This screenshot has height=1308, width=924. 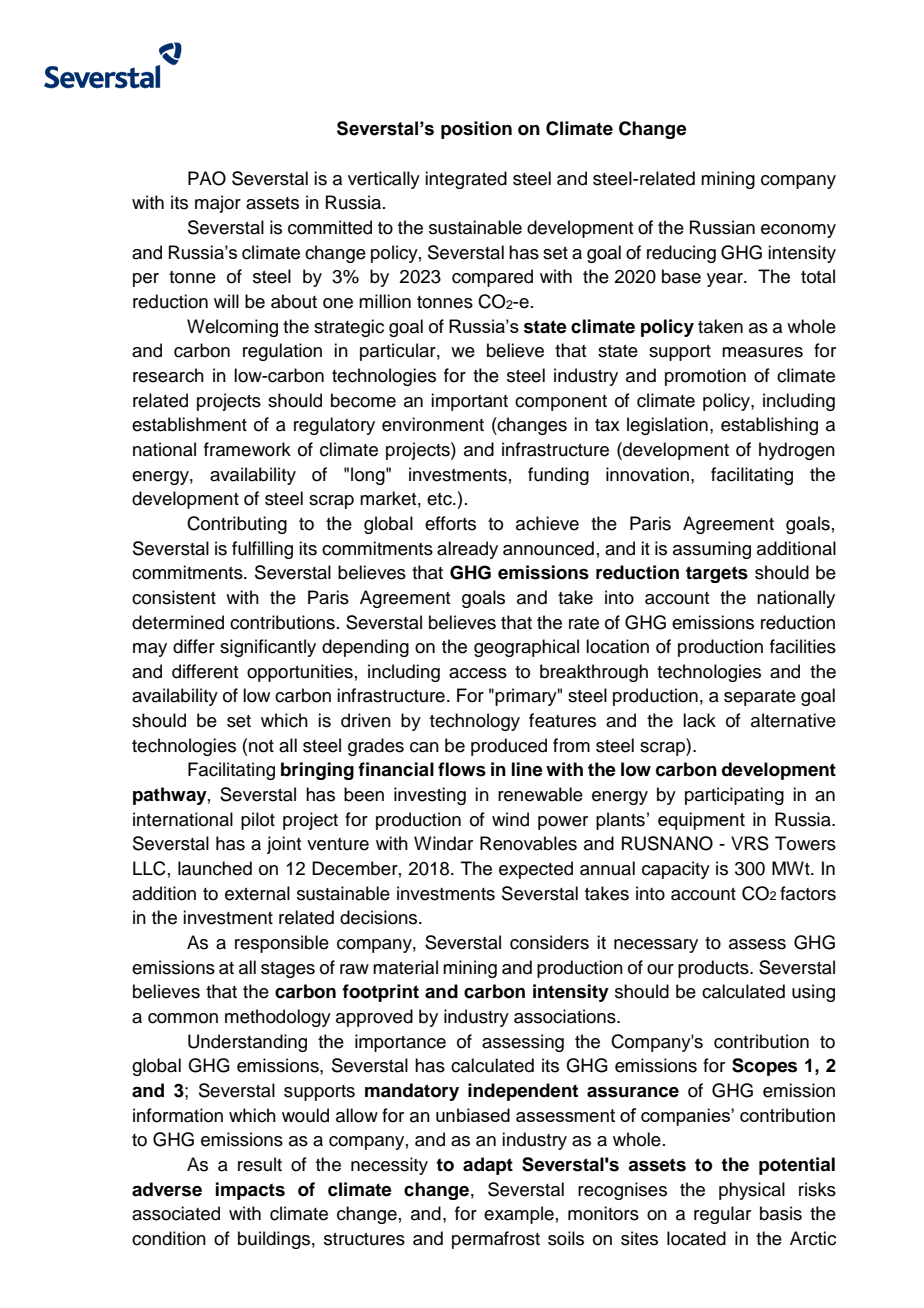 I want to click on PAO, so click(x=207, y=178).
